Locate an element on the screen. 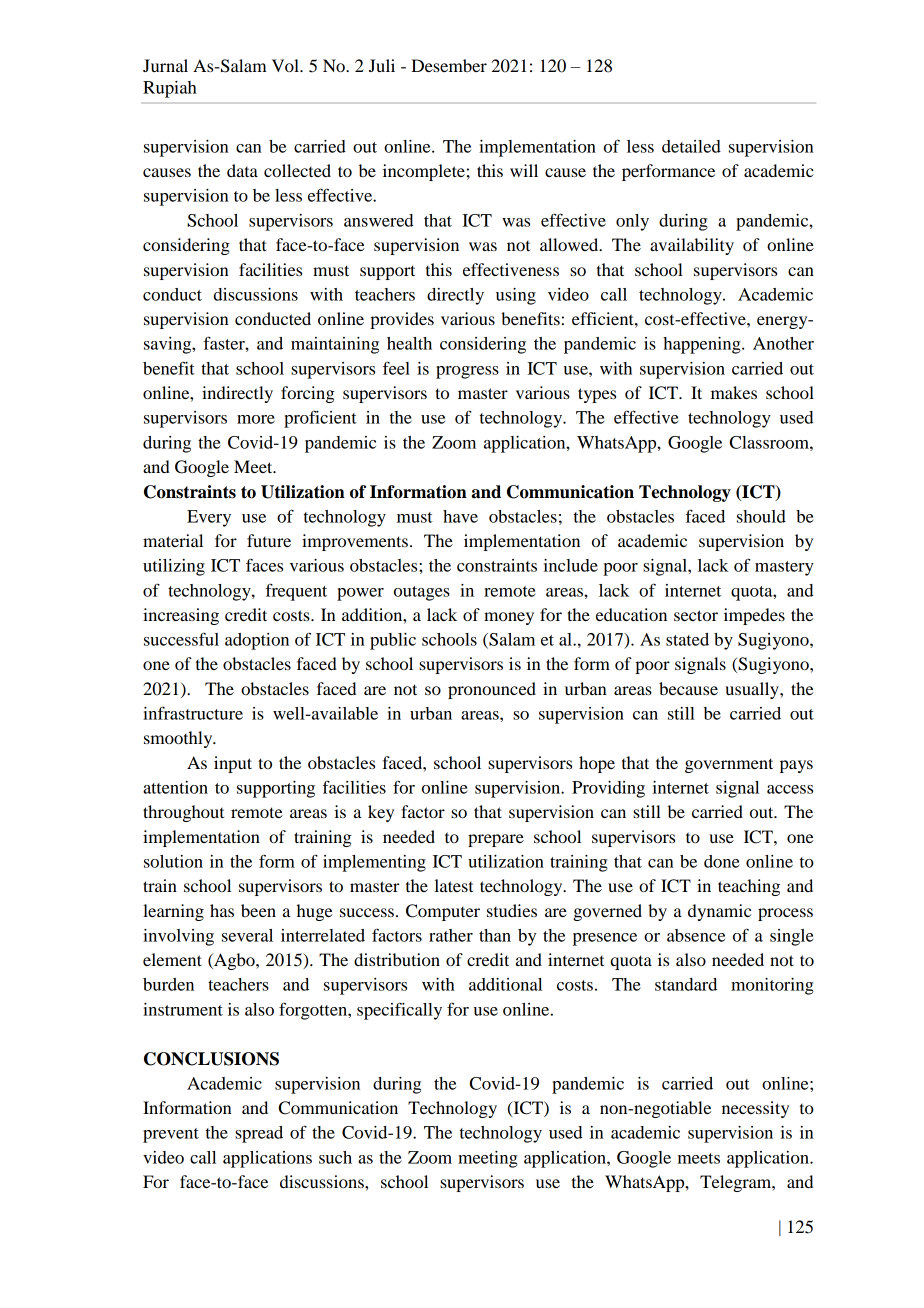 The height and width of the screenshot is (1308, 924). spread is located at coordinates (259, 1134).
